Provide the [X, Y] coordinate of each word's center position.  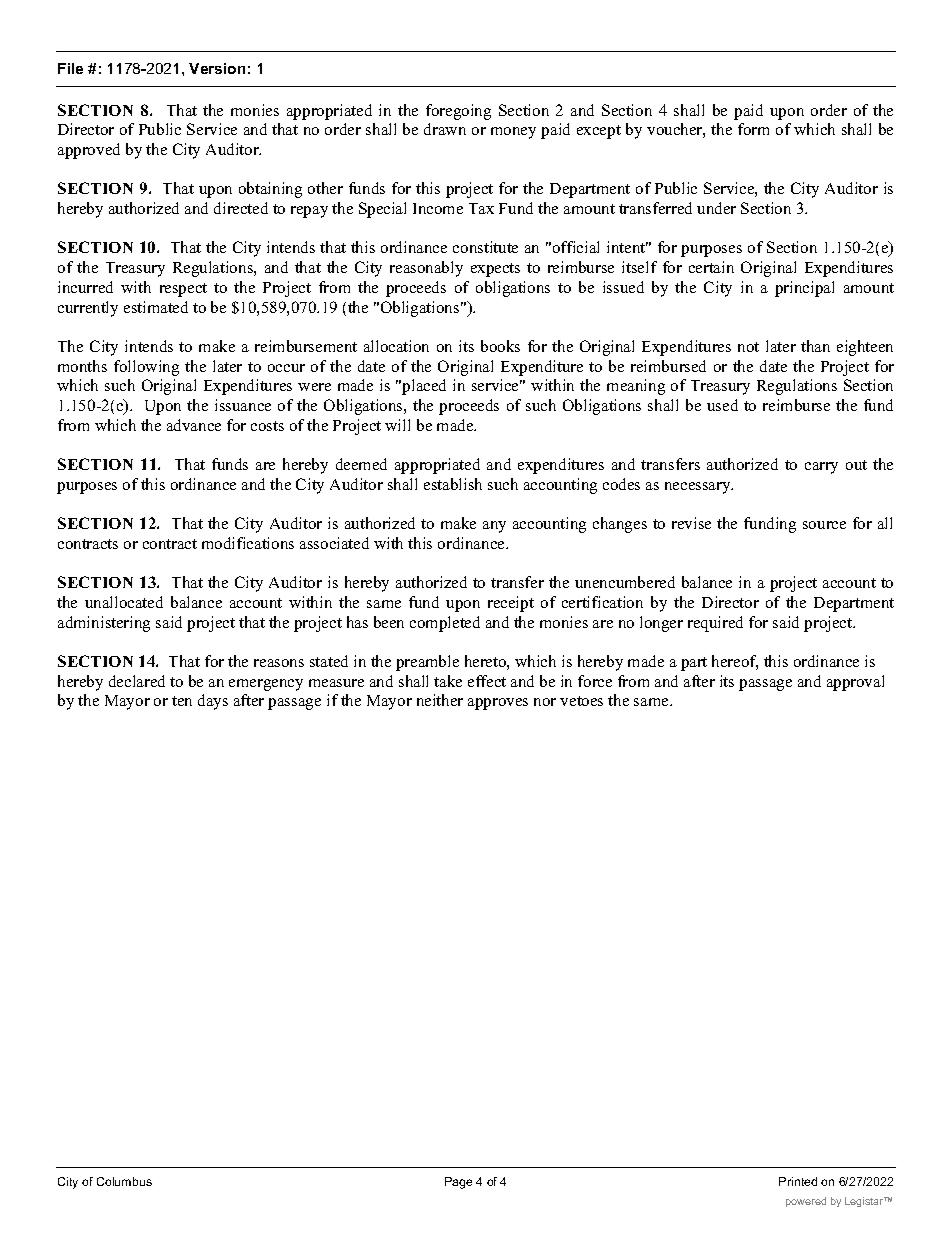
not [748, 347]
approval [855, 683]
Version [217, 68]
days [213, 702]
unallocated [124, 602]
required [715, 624]
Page [458, 1183]
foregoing [458, 112]
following [146, 368]
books [500, 346]
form [753, 129]
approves [498, 704]
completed [445, 624]
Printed [798, 1181]
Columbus [124, 1181]
